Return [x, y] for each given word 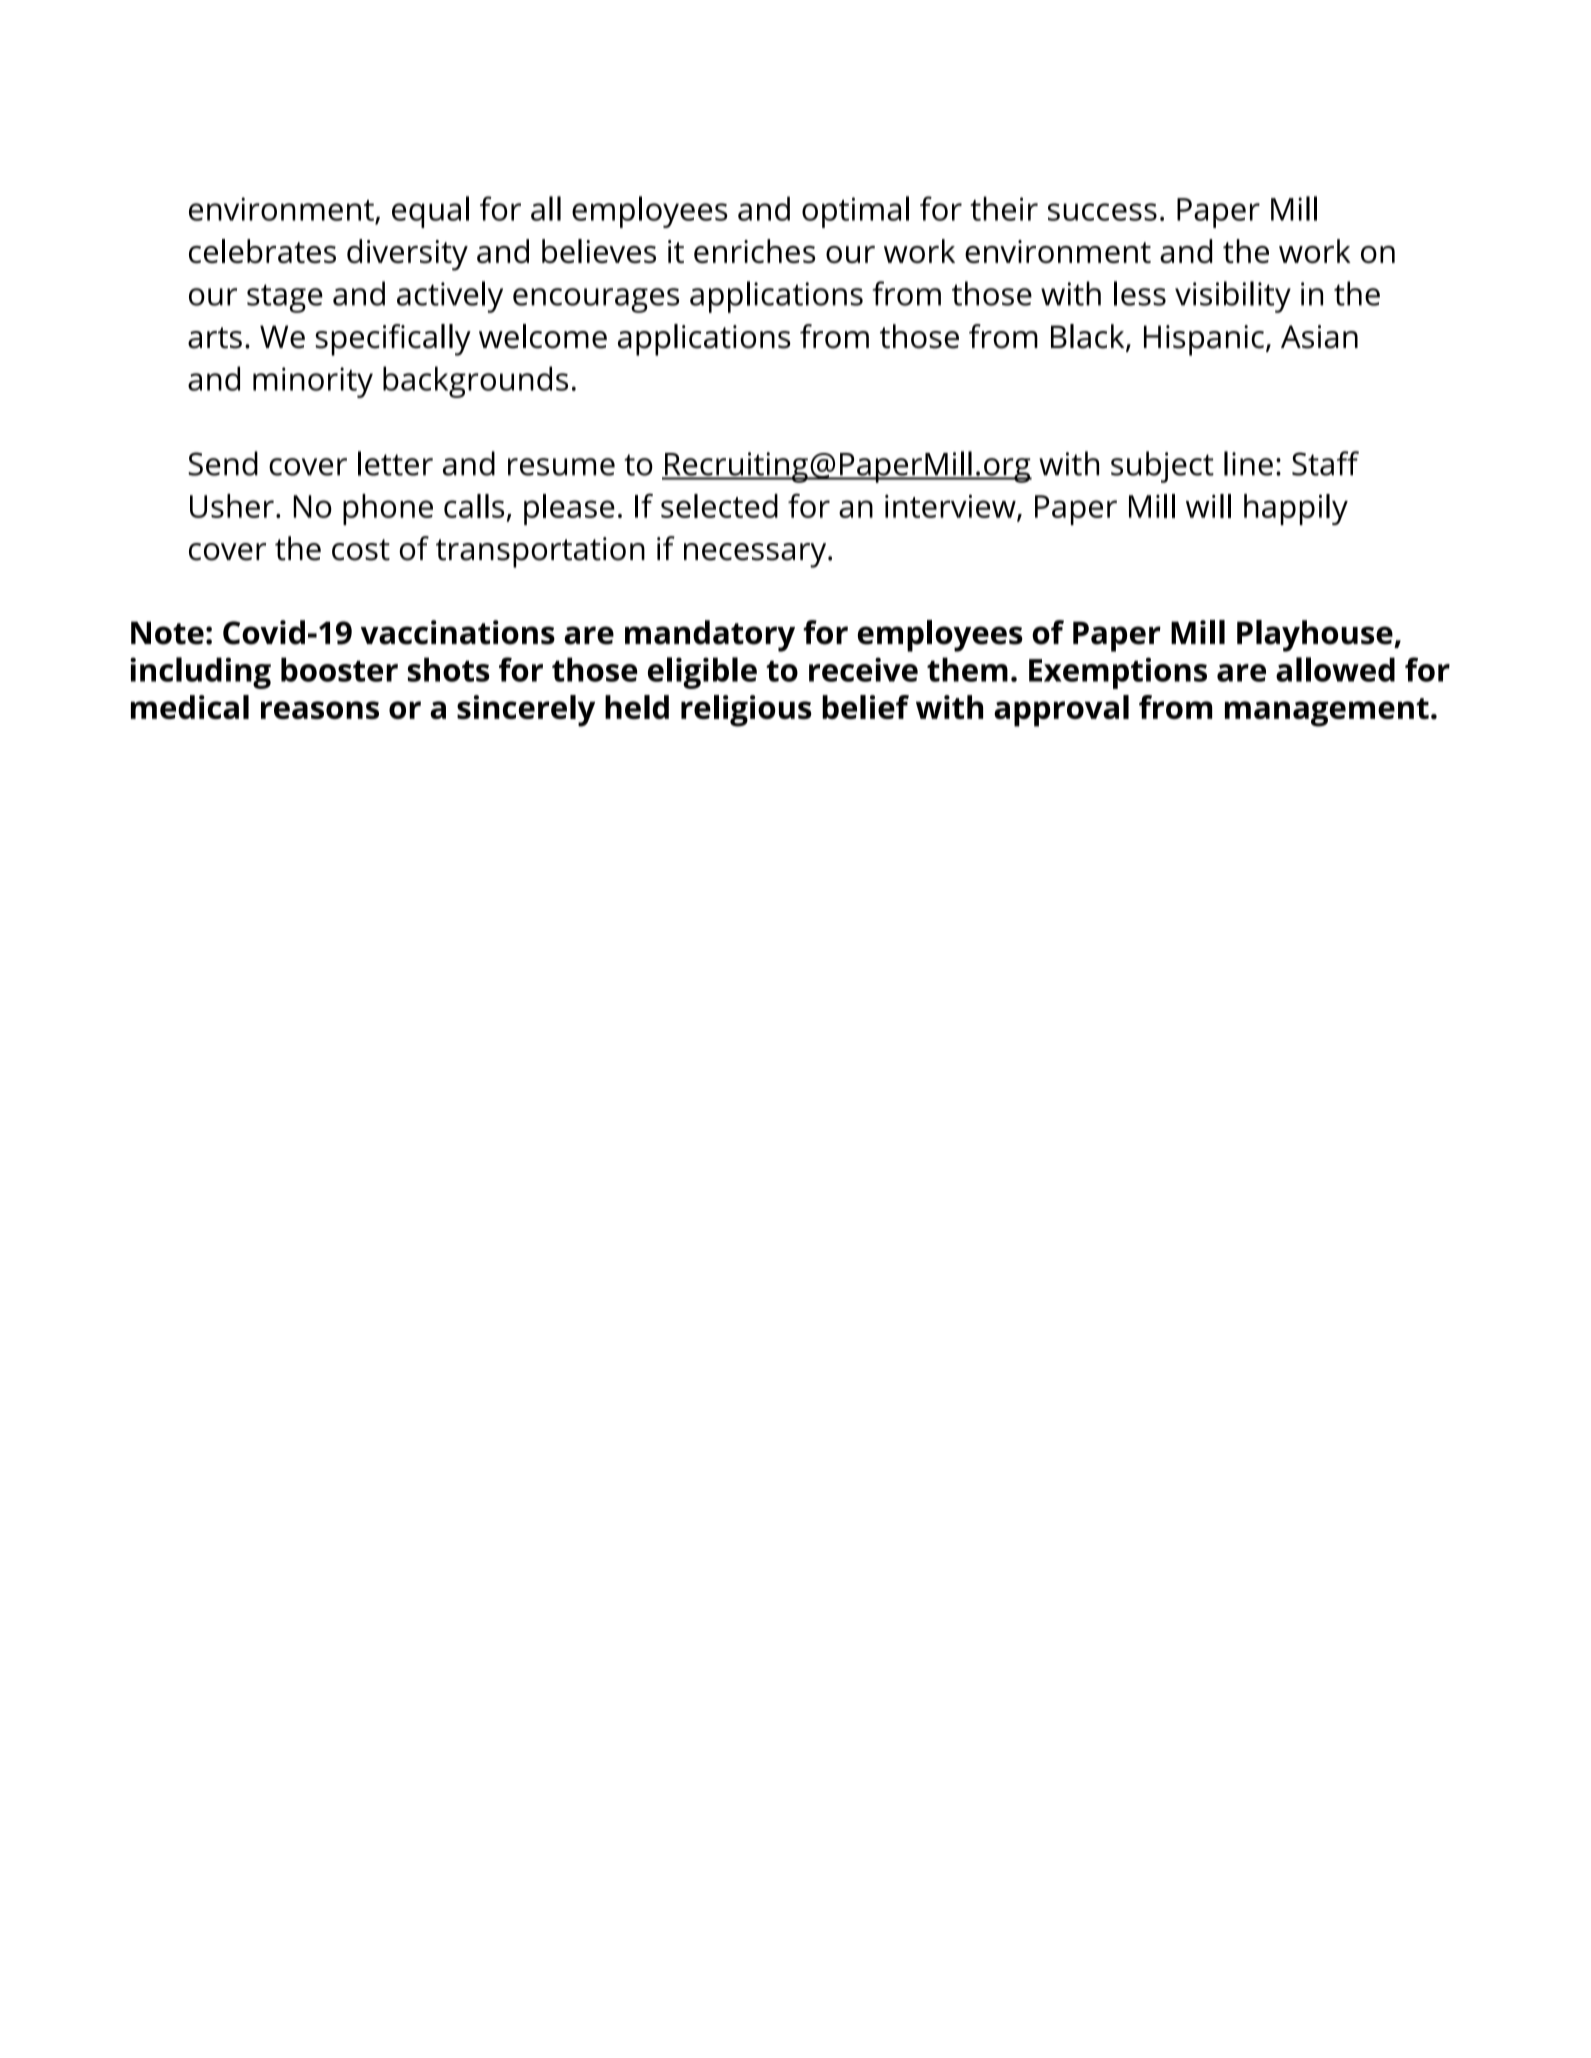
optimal [855, 212]
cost [361, 550]
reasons [320, 710]
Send [223, 463]
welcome [543, 336]
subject [1162, 467]
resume [561, 467]
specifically [393, 340]
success [1102, 212]
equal [430, 212]
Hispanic [1204, 340]
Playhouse [1316, 636]
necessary [756, 555]
